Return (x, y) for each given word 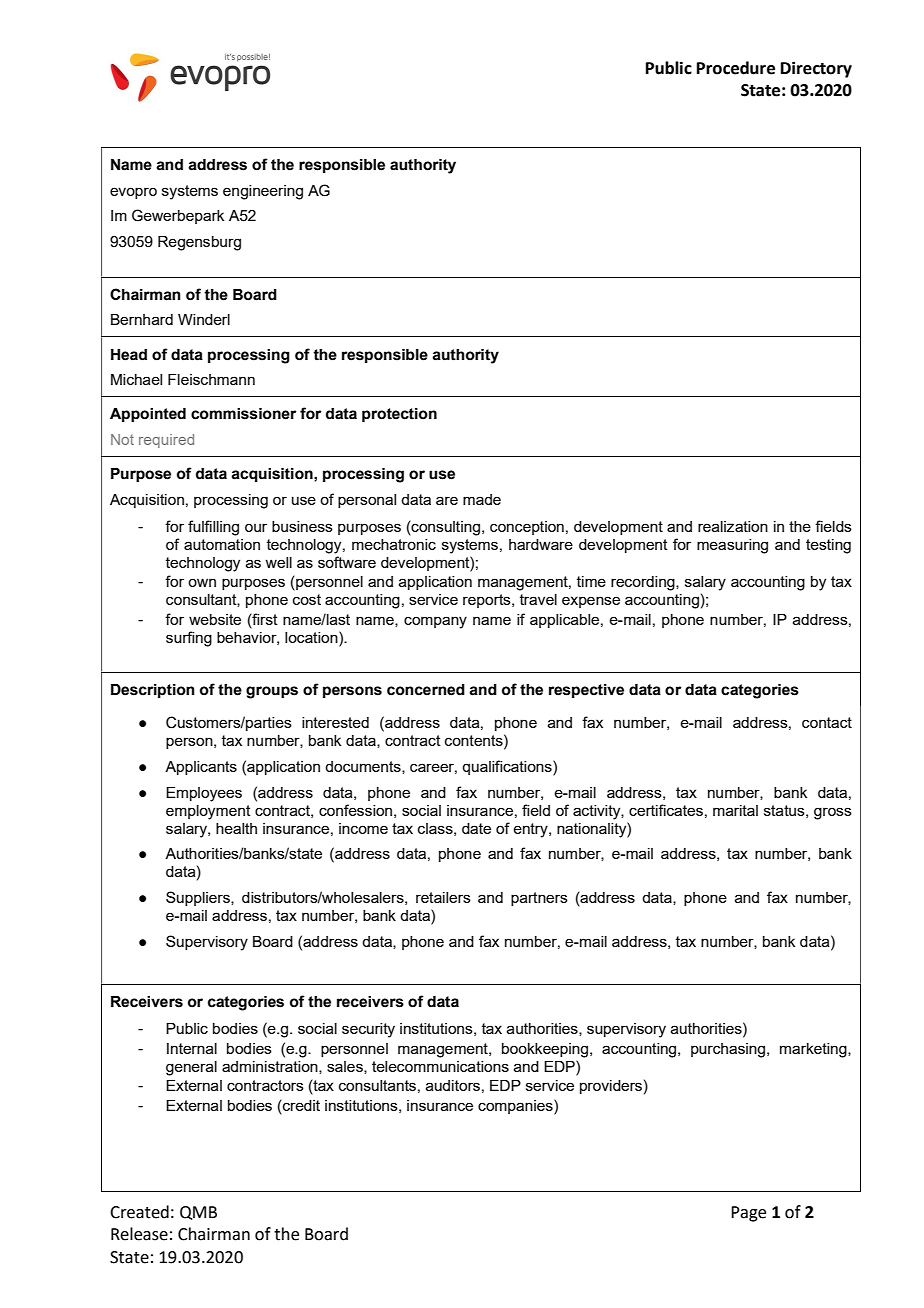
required (166, 441)
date (476, 828)
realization (733, 526)
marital (735, 810)
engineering (263, 192)
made (482, 499)
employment (208, 812)
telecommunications (440, 1066)
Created (139, 1212)
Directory (816, 69)
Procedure (736, 68)
